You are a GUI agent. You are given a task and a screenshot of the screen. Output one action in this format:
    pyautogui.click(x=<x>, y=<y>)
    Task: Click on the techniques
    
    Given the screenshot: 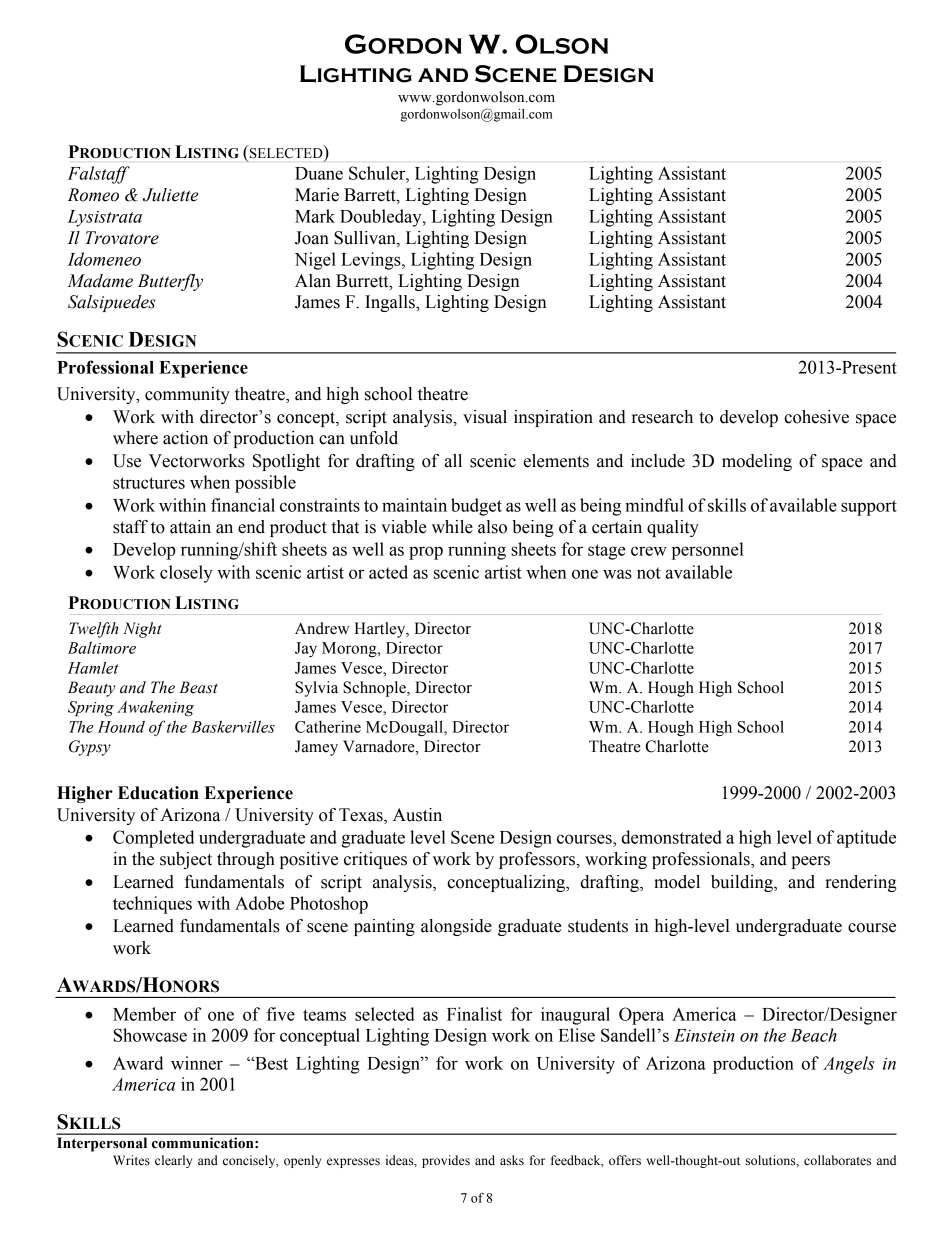 What is the action you would take?
    pyautogui.click(x=152, y=905)
